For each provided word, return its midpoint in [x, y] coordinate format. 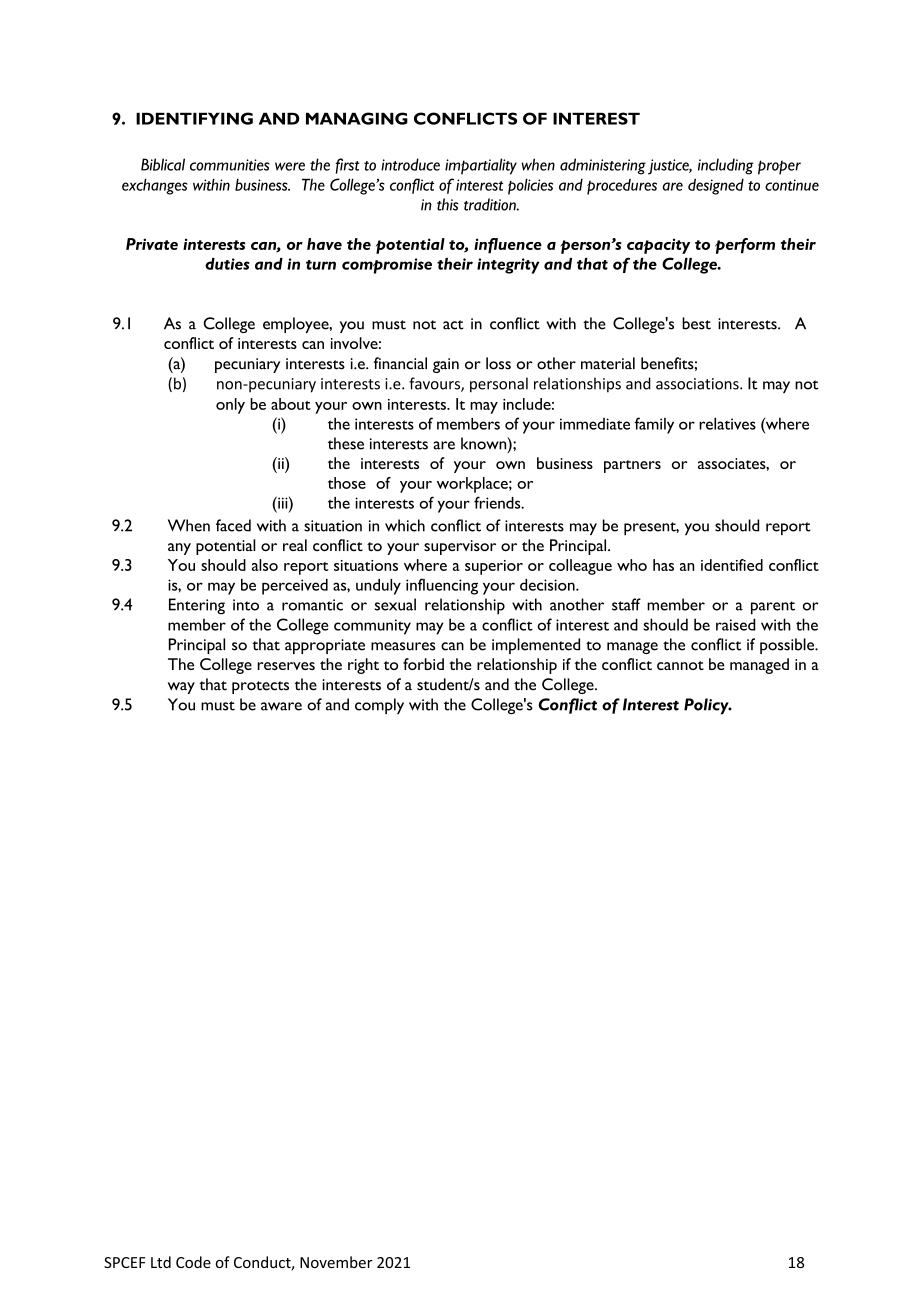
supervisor [460, 547]
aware [281, 706]
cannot [680, 665]
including [726, 166]
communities [230, 165]
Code [193, 1262]
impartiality [481, 166]
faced [233, 525]
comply [379, 706]
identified [732, 565]
